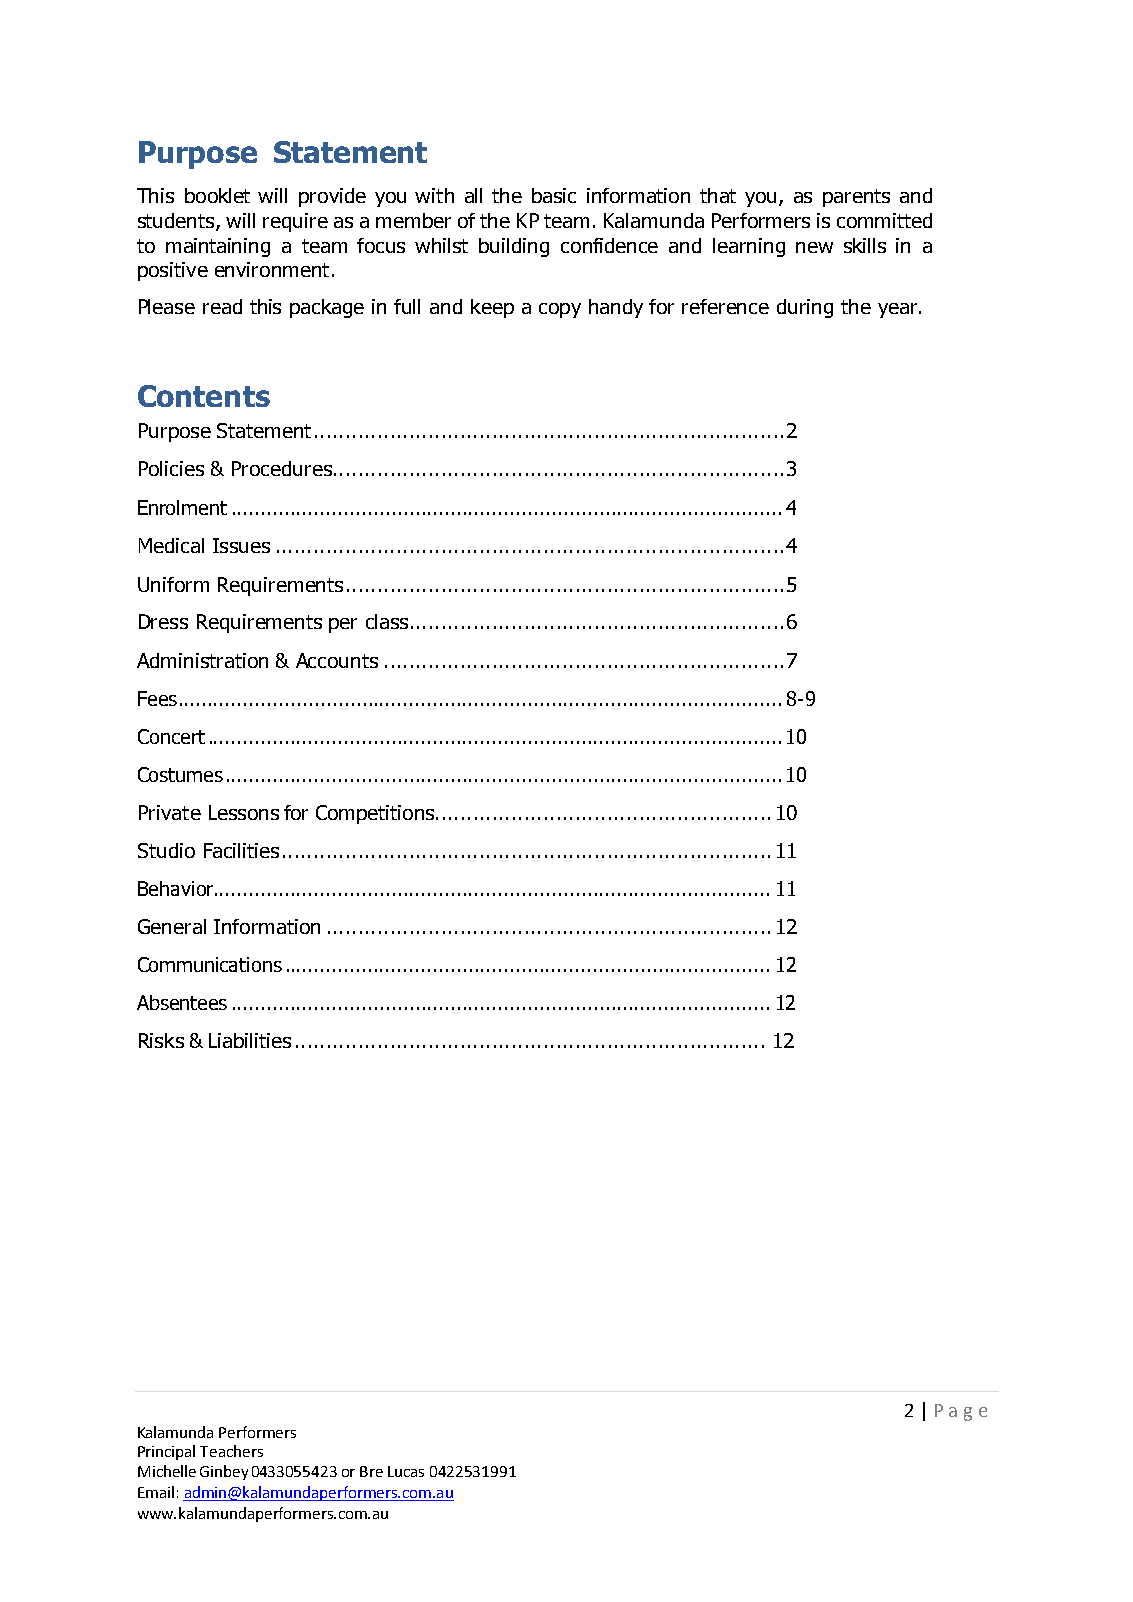 The width and height of the document is (1133, 1602). Describe the element at coordinates (210, 964) in the document. I see `Communications` at that location.
